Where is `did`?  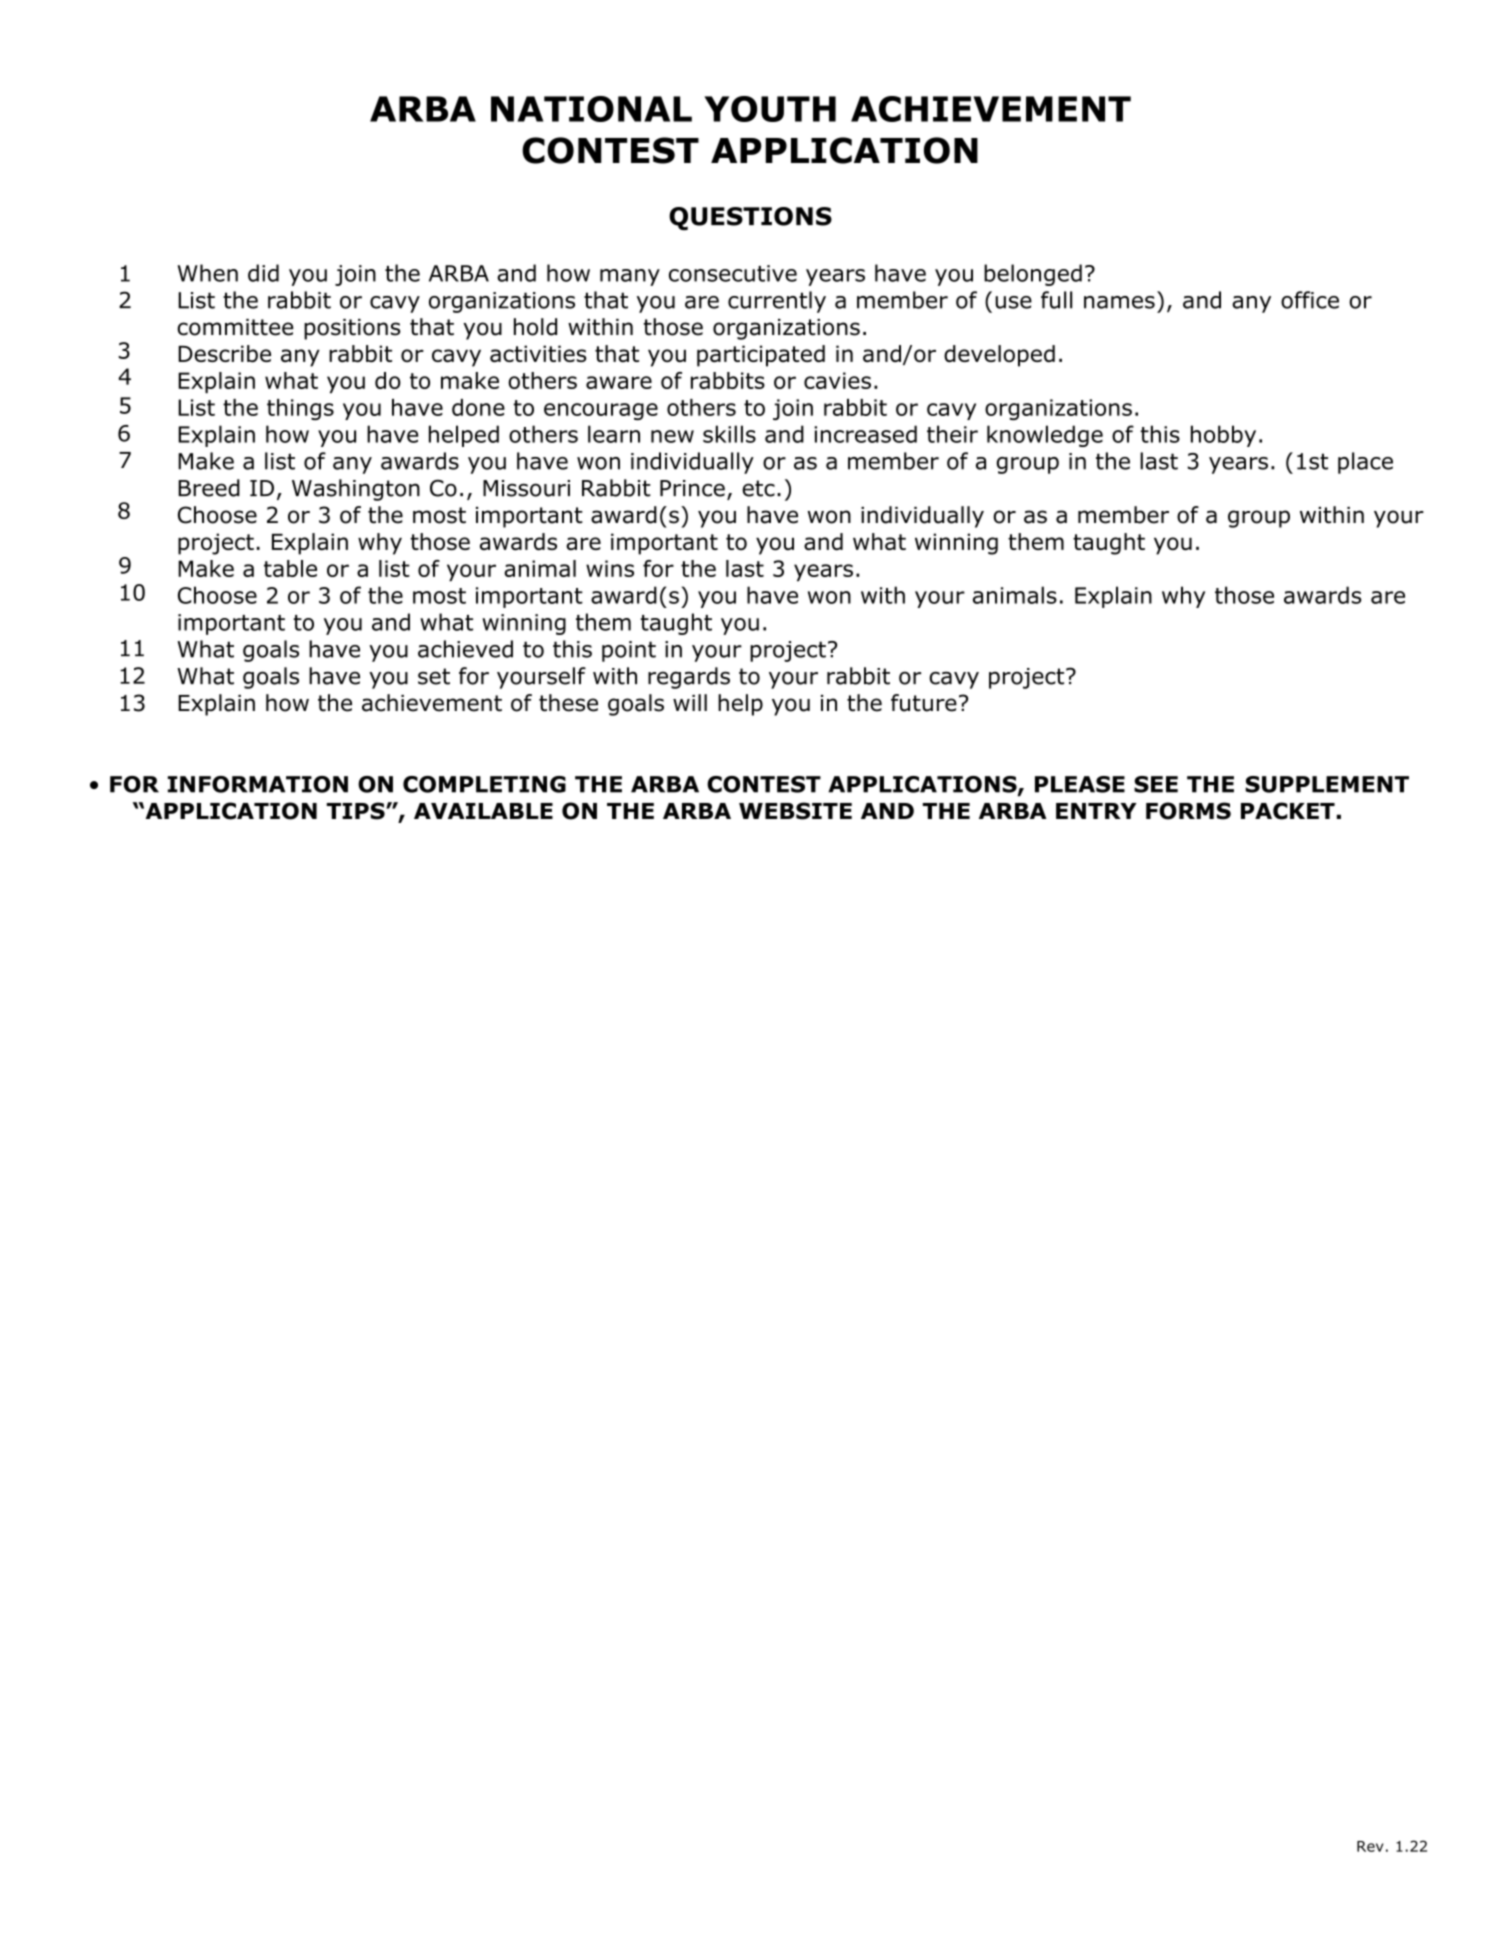
did is located at coordinates (263, 273).
